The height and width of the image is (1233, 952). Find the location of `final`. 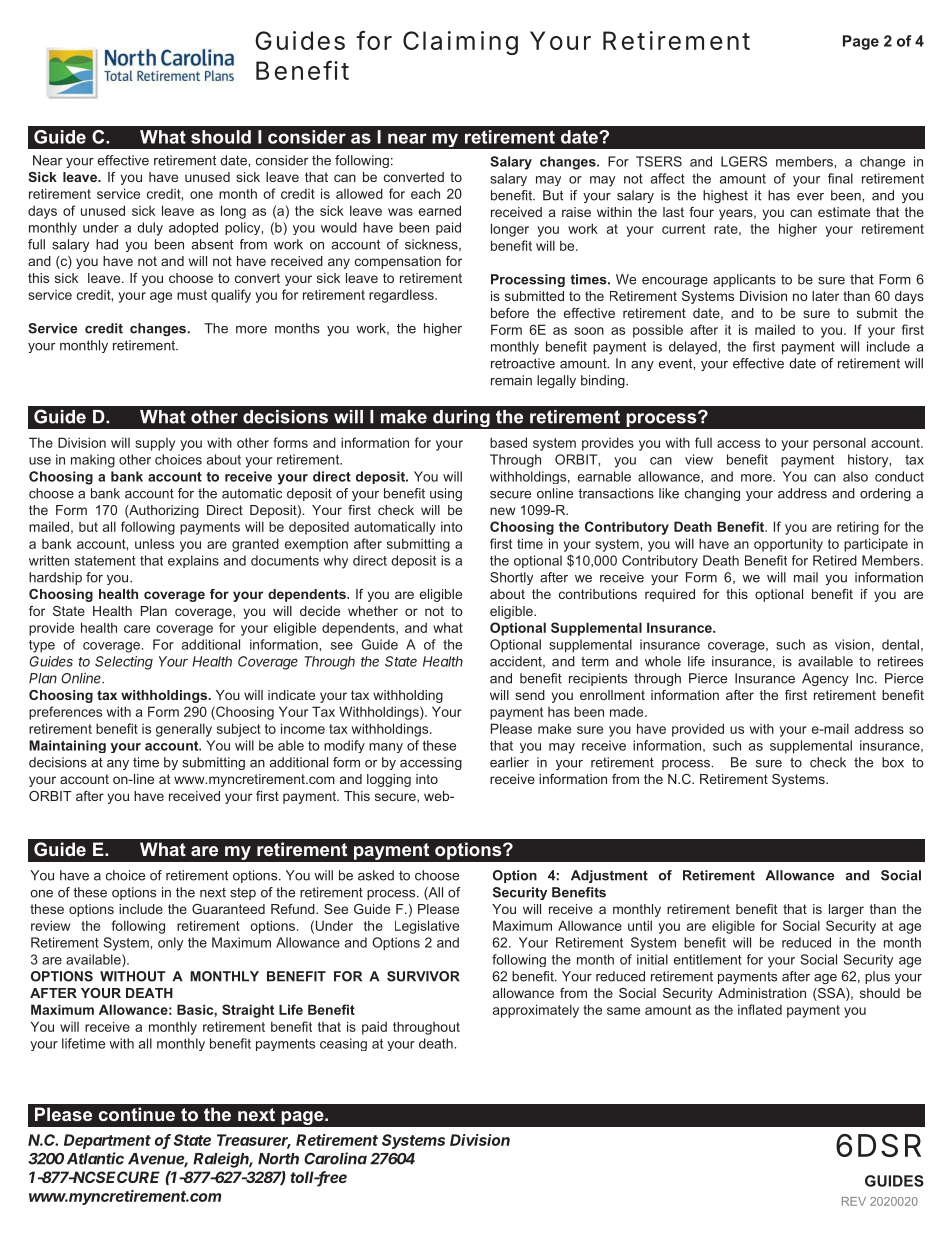

final is located at coordinates (840, 178).
